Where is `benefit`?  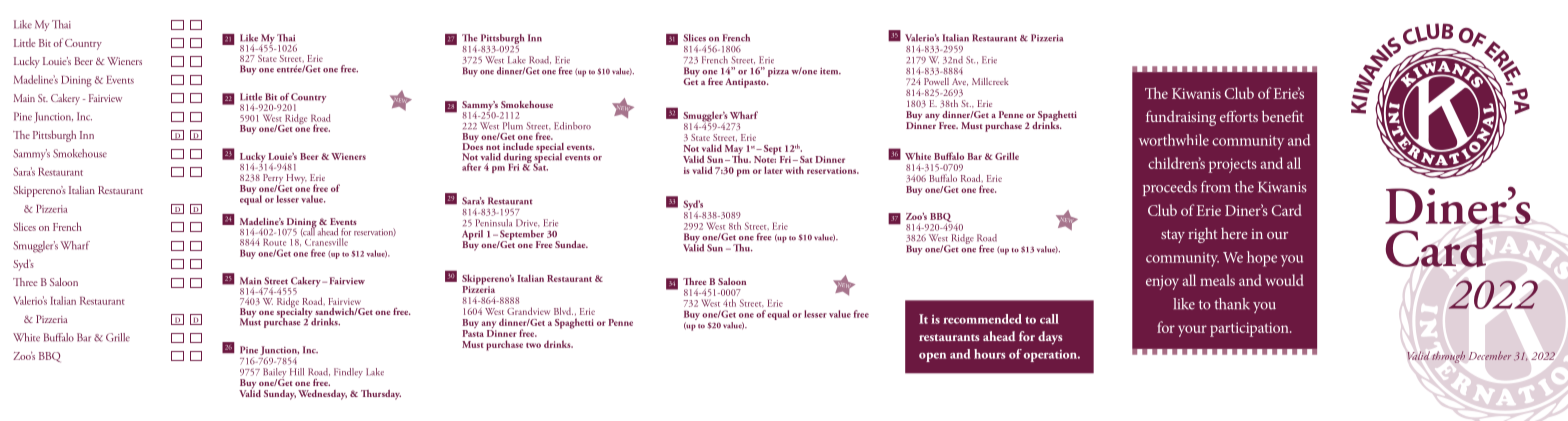
benefit is located at coordinates (1283, 116).
